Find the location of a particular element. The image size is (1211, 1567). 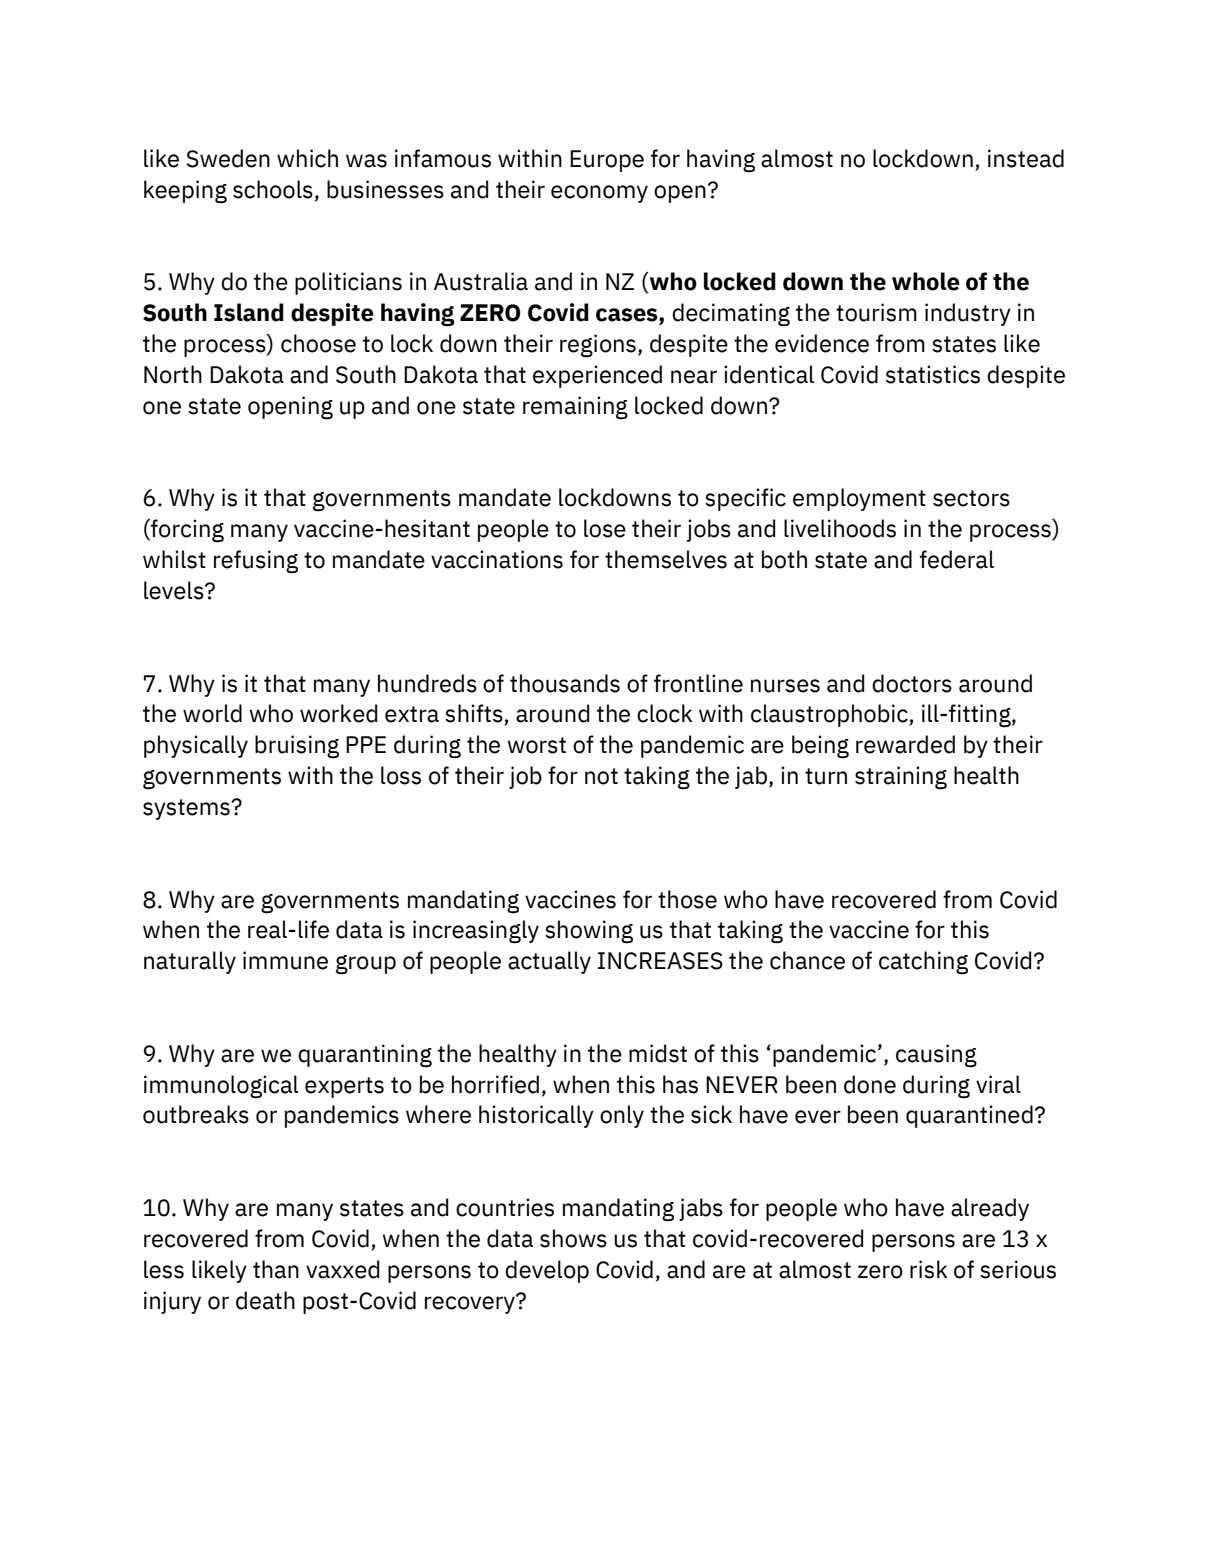

rewarded is located at coordinates (905, 744).
